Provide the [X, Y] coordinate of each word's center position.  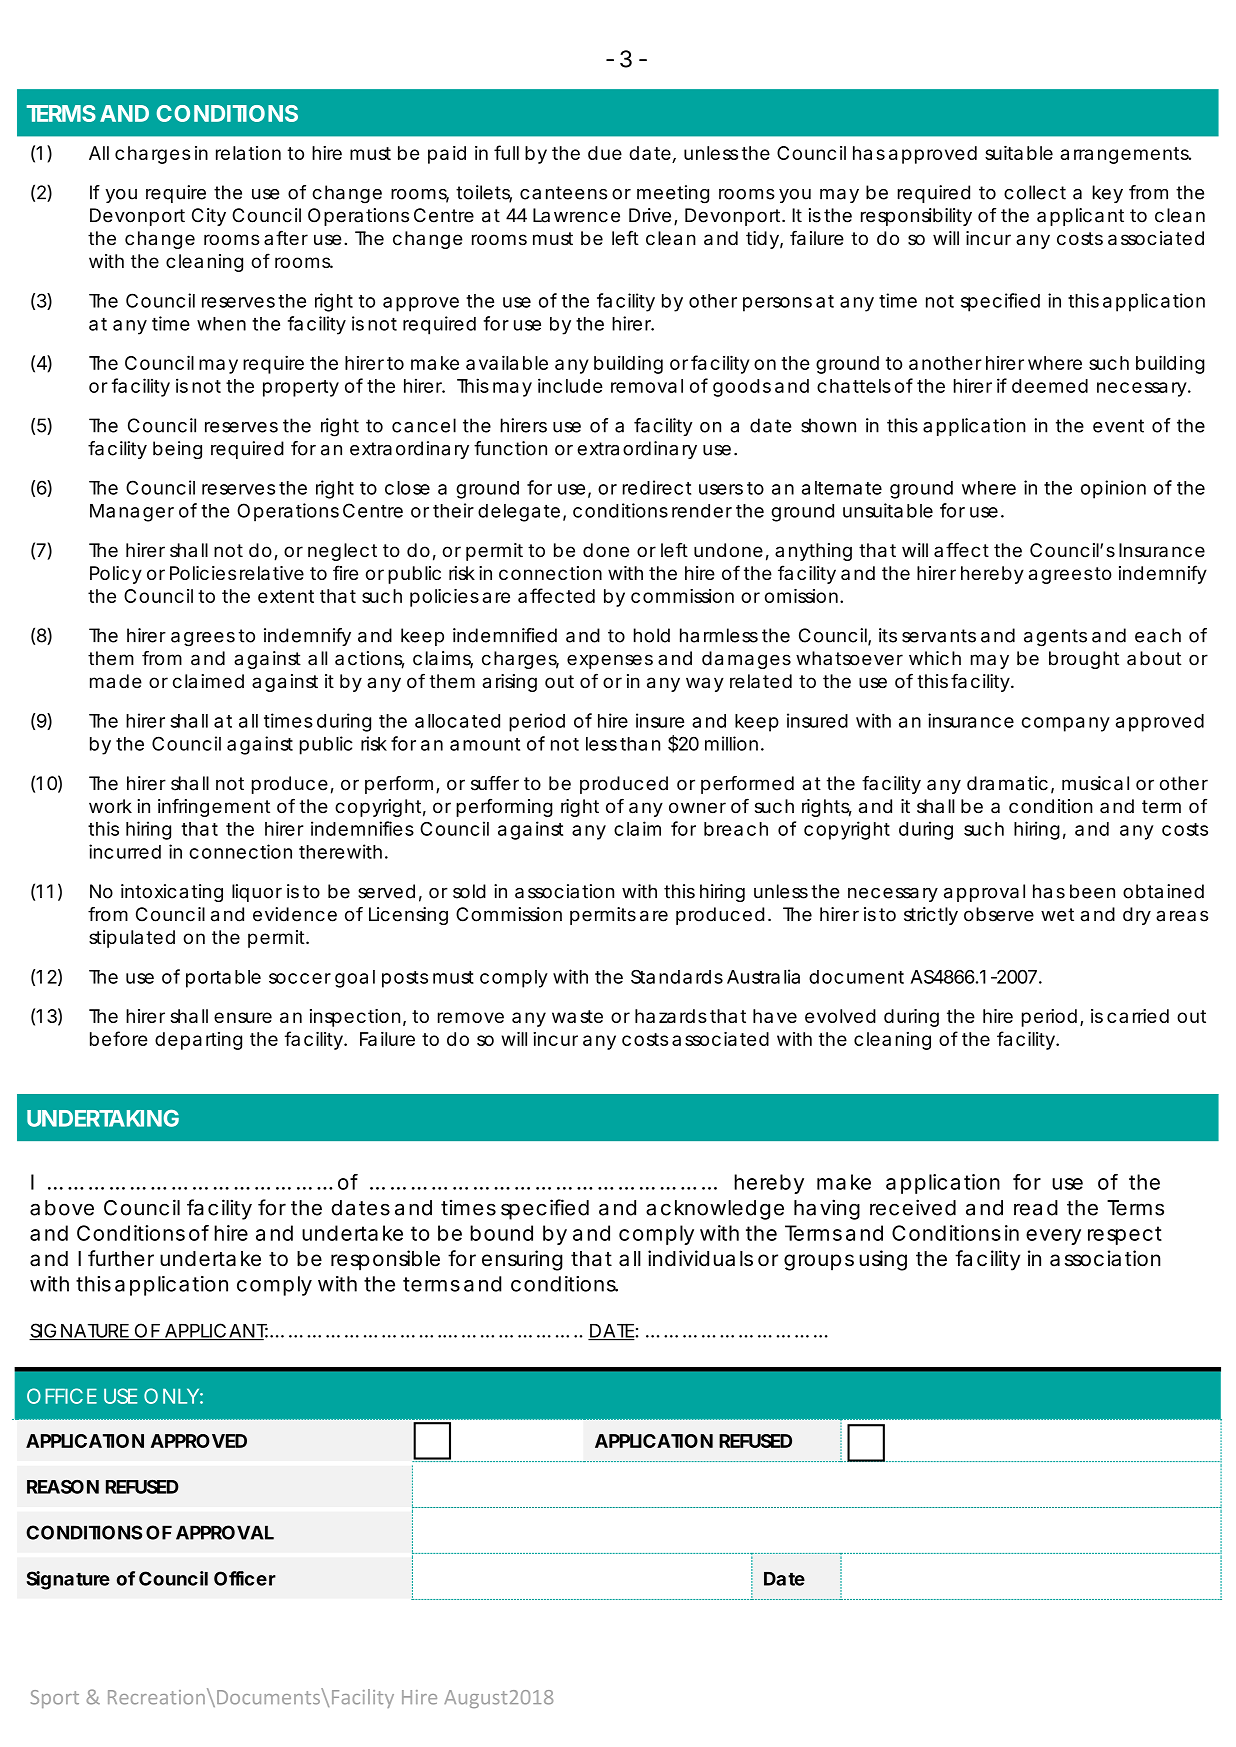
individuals [700, 1258]
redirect [657, 487]
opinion [1113, 489]
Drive [650, 215]
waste [577, 1016]
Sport [54, 1699]
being [177, 450]
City [209, 217]
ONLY [171, 1396]
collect [1035, 192]
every [1053, 1237]
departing [198, 1041]
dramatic [1007, 783]
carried [1138, 1016]
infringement [214, 807]
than [640, 744]
